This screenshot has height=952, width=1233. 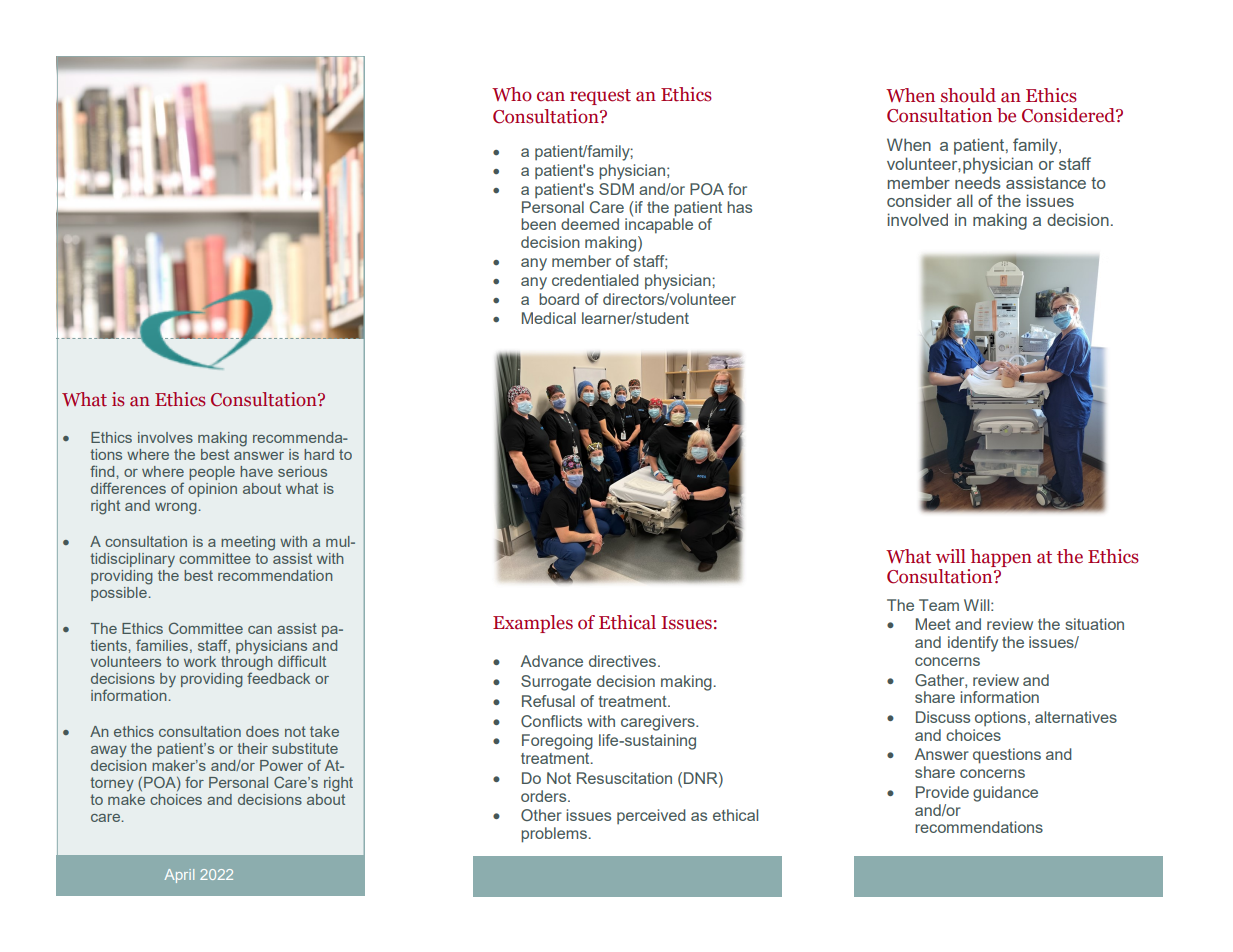 What do you see at coordinates (120, 592) in the screenshot?
I see `possible` at bounding box center [120, 592].
